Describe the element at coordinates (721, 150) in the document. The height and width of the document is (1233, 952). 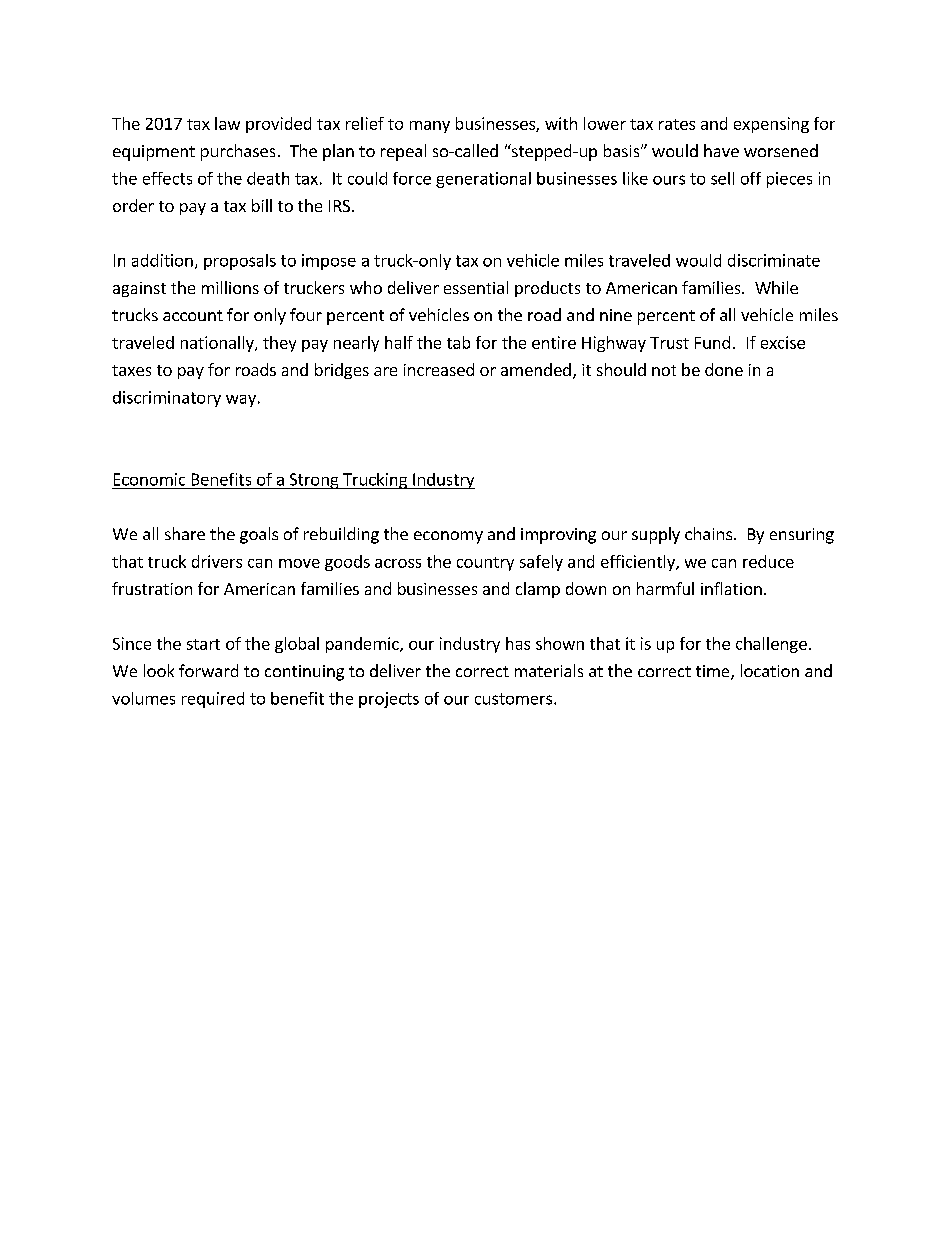
I see `have` at that location.
